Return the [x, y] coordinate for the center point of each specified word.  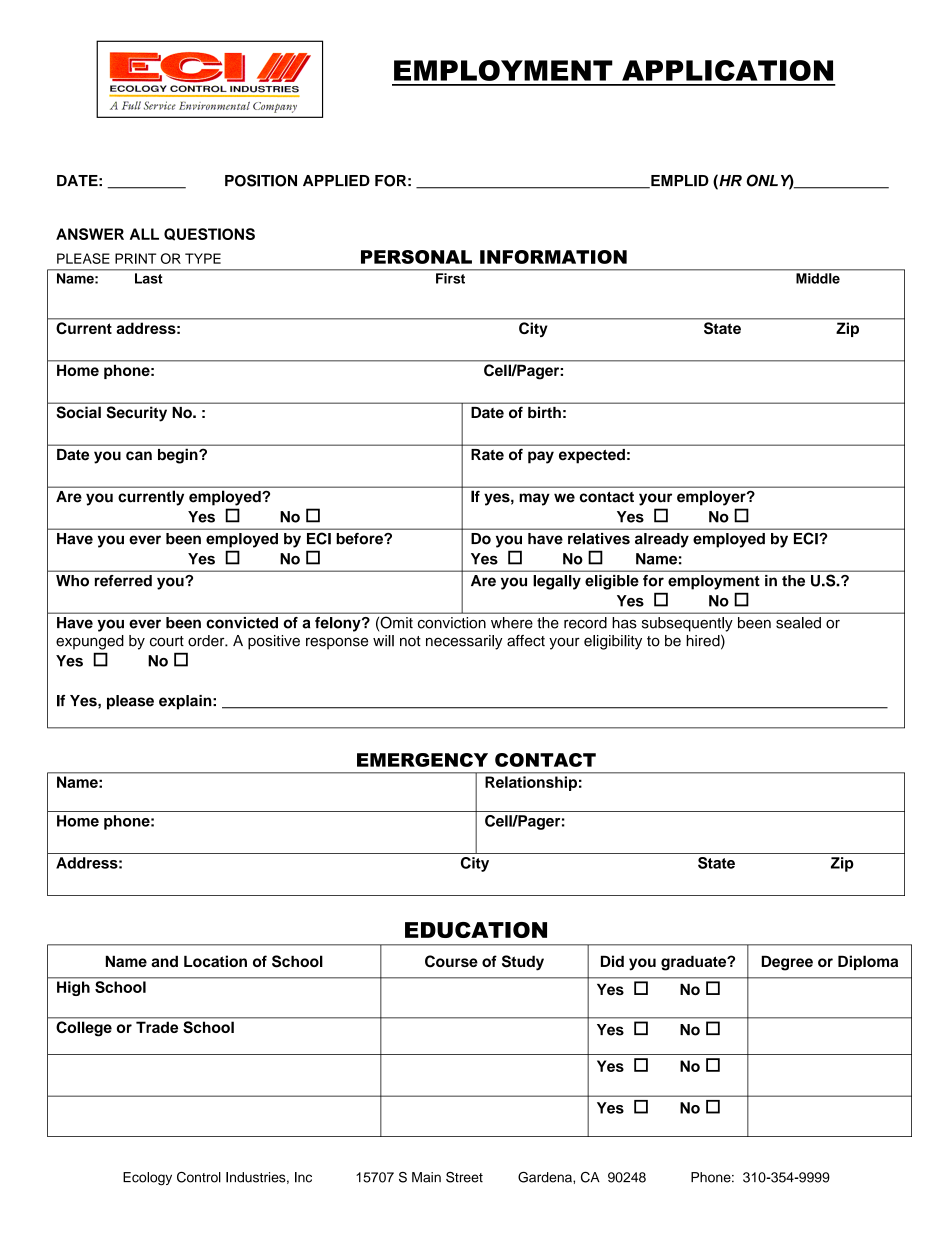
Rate [487, 454]
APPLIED [336, 181]
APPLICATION [727, 70]
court [167, 641]
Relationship [531, 783]
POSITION [261, 180]
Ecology [147, 1179]
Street [464, 1177]
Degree [787, 963]
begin [179, 456]
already [662, 540]
